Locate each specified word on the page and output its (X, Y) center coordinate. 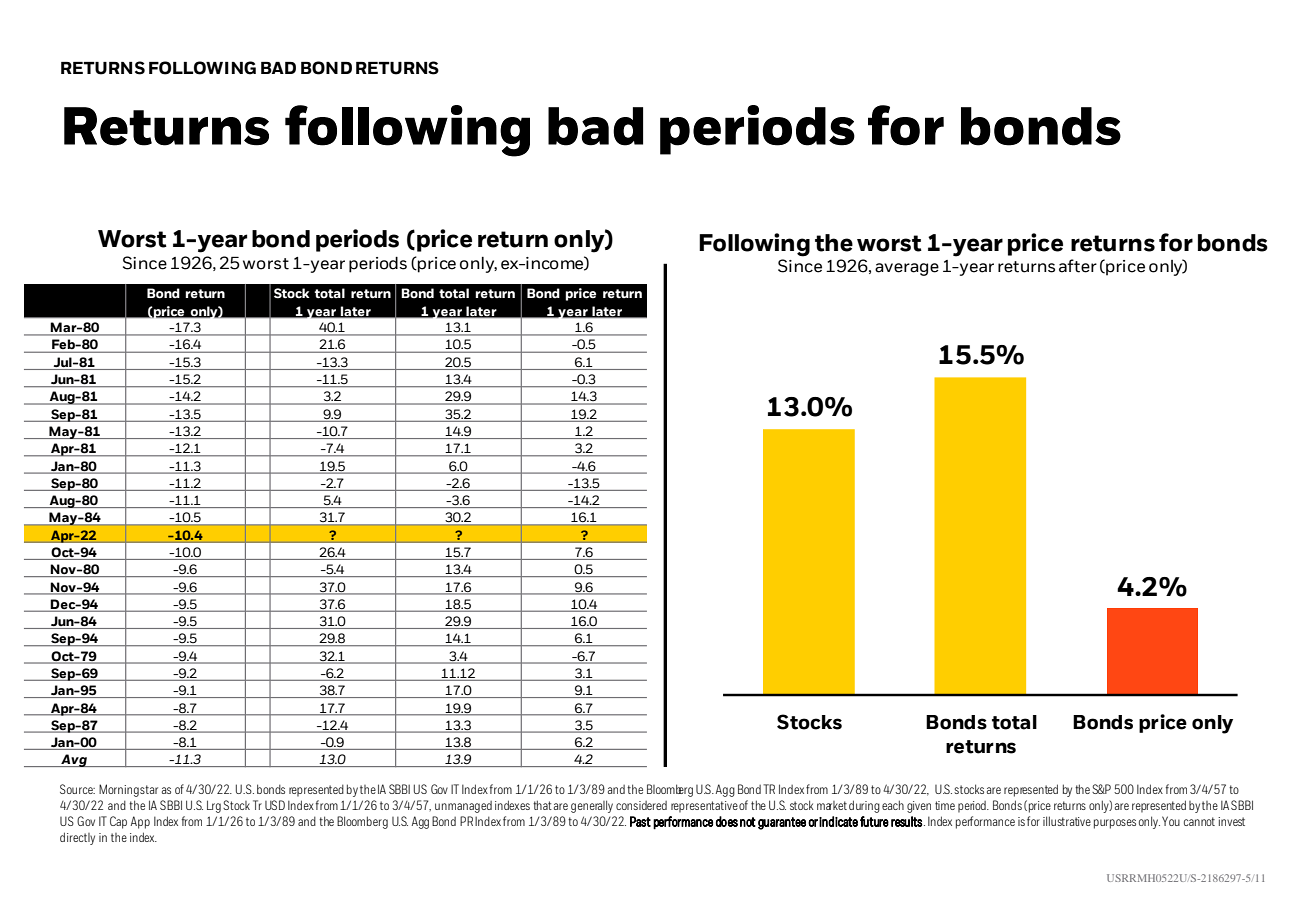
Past (640, 821)
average (907, 269)
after (1078, 266)
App (140, 822)
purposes (1115, 824)
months (232, 458)
